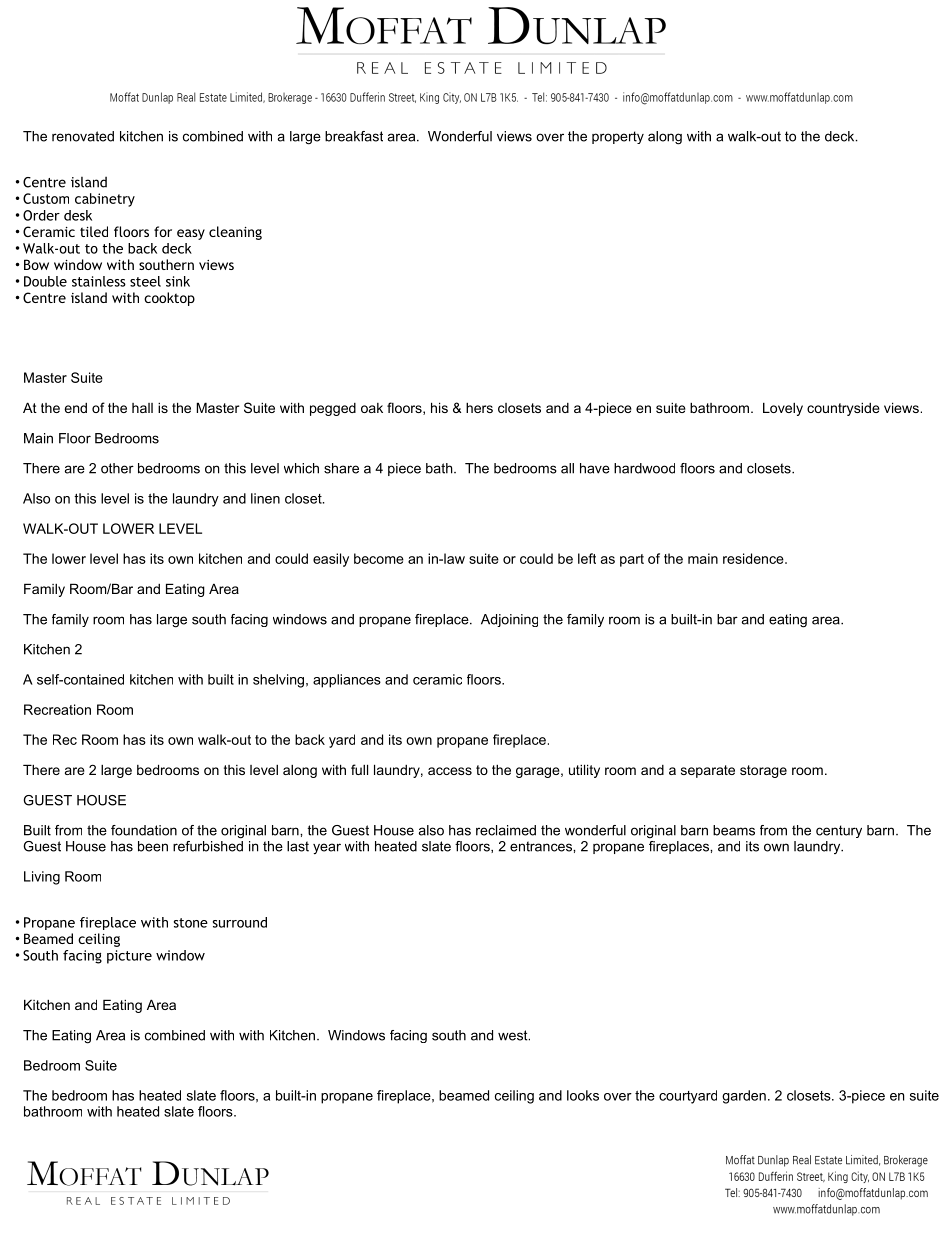 This image has height=1233, width=952. Describe the element at coordinates (129, 957) in the image. I see `picture` at that location.
